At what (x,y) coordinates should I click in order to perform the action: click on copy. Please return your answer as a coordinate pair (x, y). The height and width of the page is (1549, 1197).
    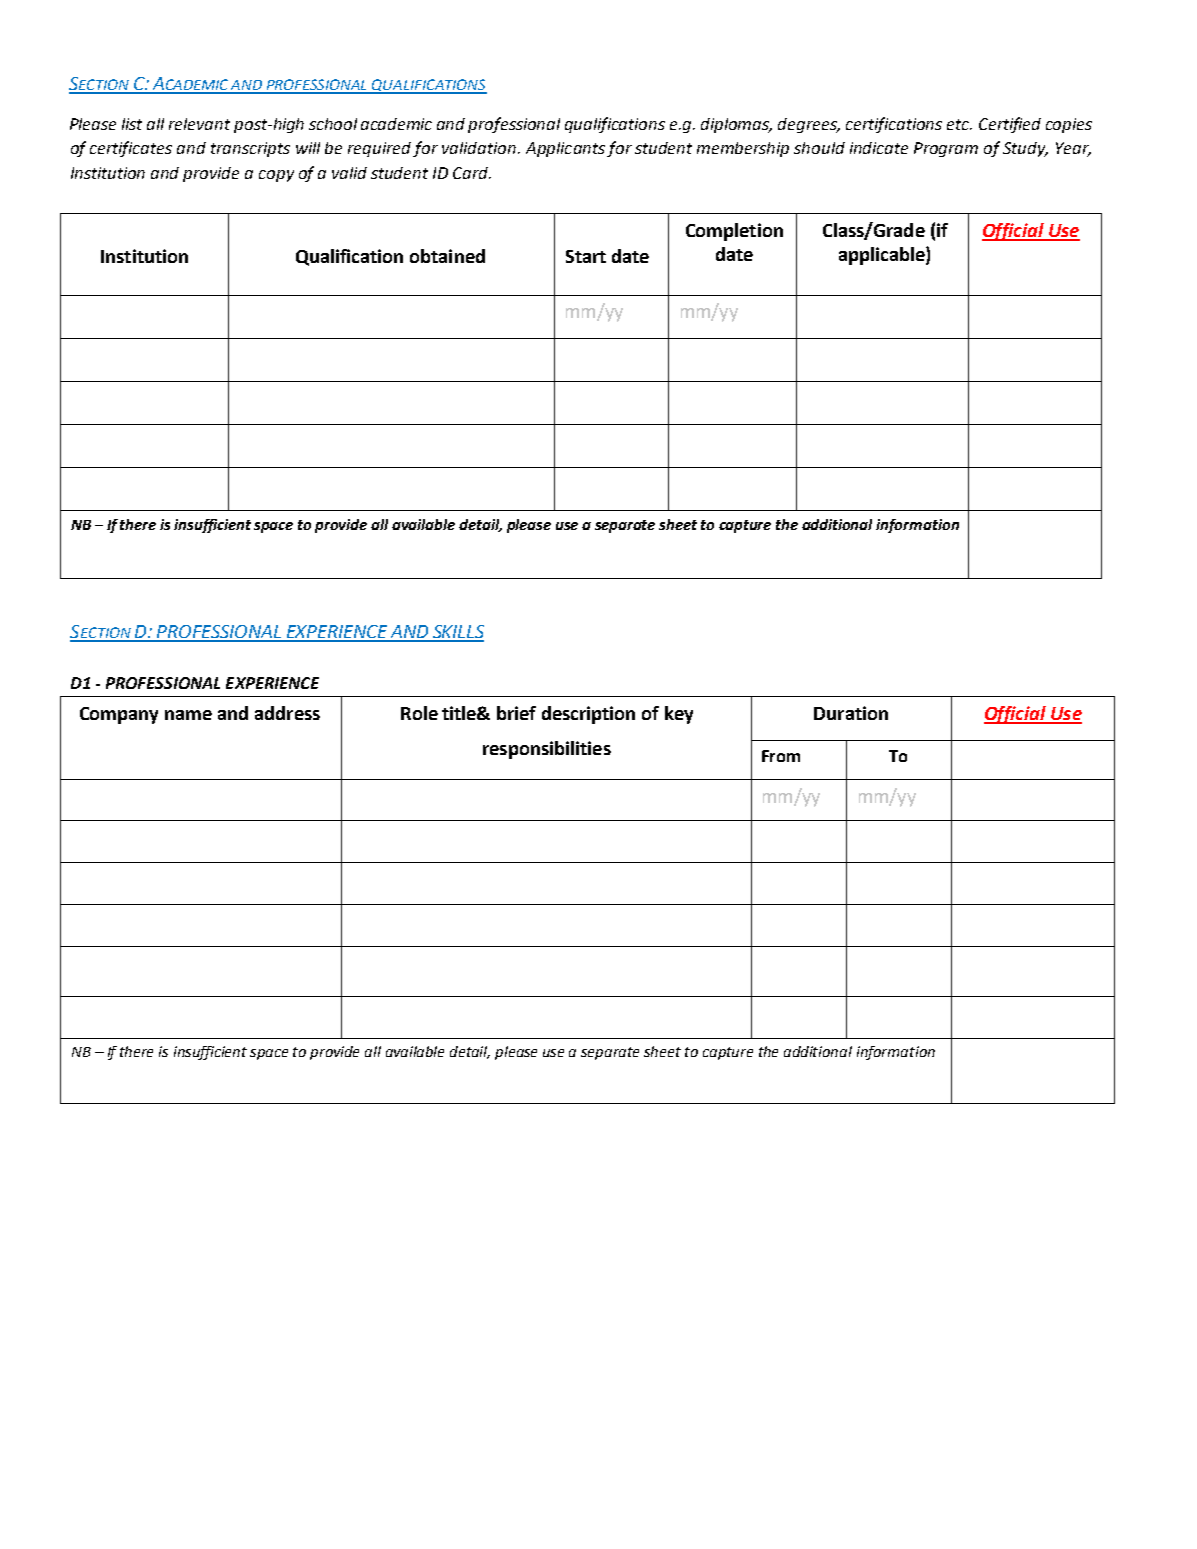
    Looking at the image, I should click on (276, 176).
